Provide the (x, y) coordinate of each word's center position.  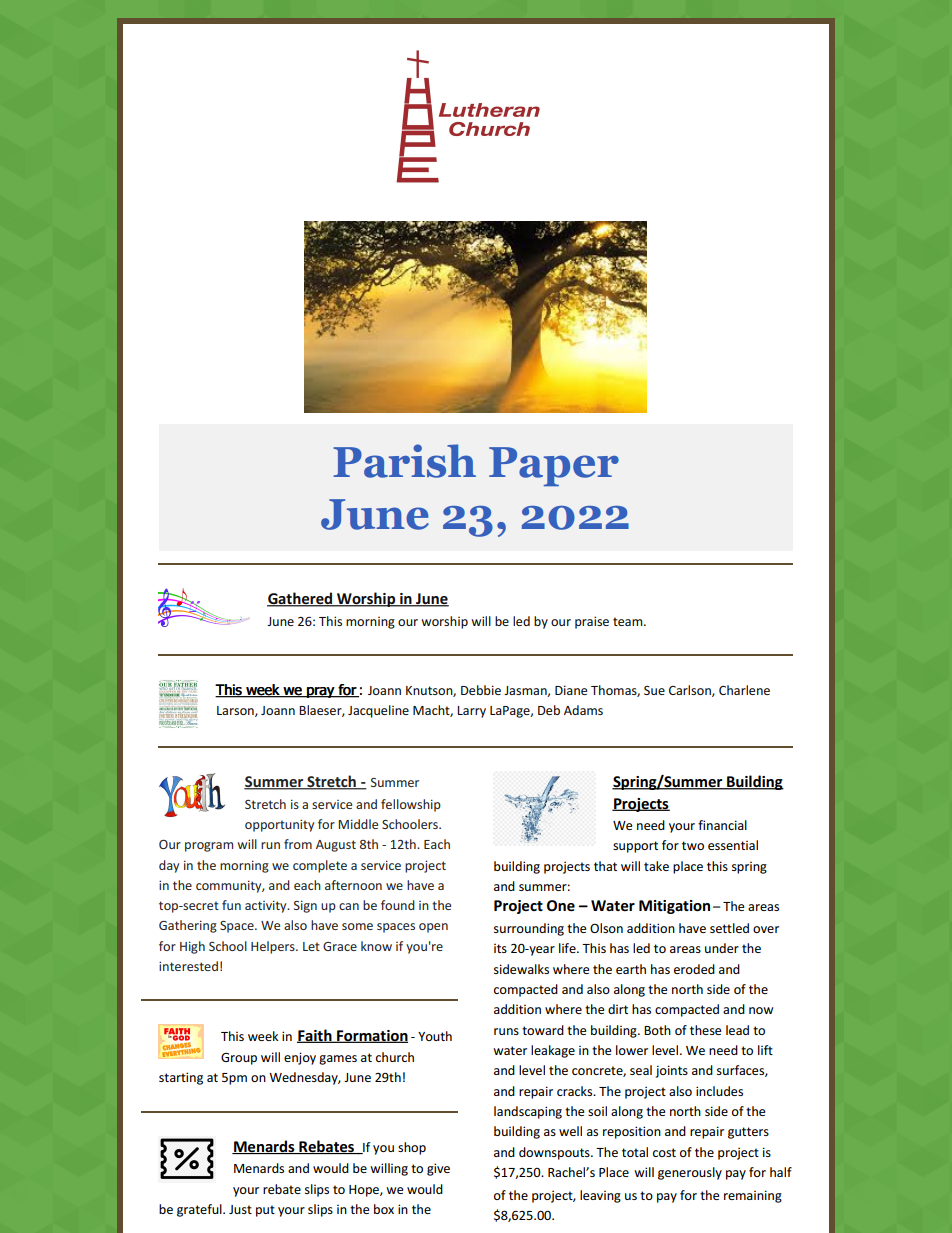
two (693, 845)
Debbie (481, 690)
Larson (236, 711)
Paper (554, 466)
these (705, 1030)
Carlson (691, 691)
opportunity (279, 825)
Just (240, 1209)
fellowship (411, 805)
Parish (404, 461)
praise (592, 622)
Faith (315, 1036)
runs (506, 1031)
